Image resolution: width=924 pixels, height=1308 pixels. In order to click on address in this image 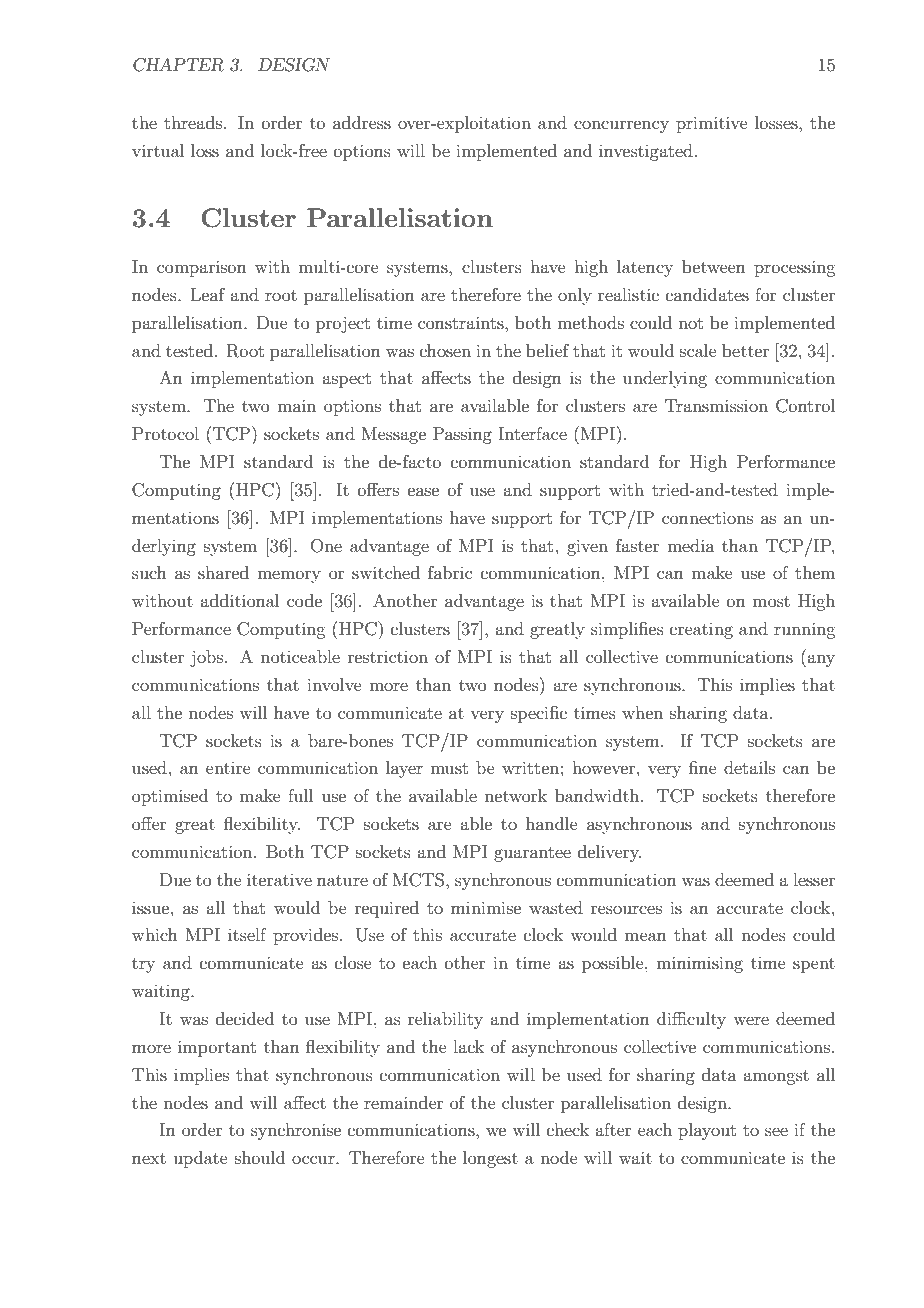, I will do `click(362, 122)`.
